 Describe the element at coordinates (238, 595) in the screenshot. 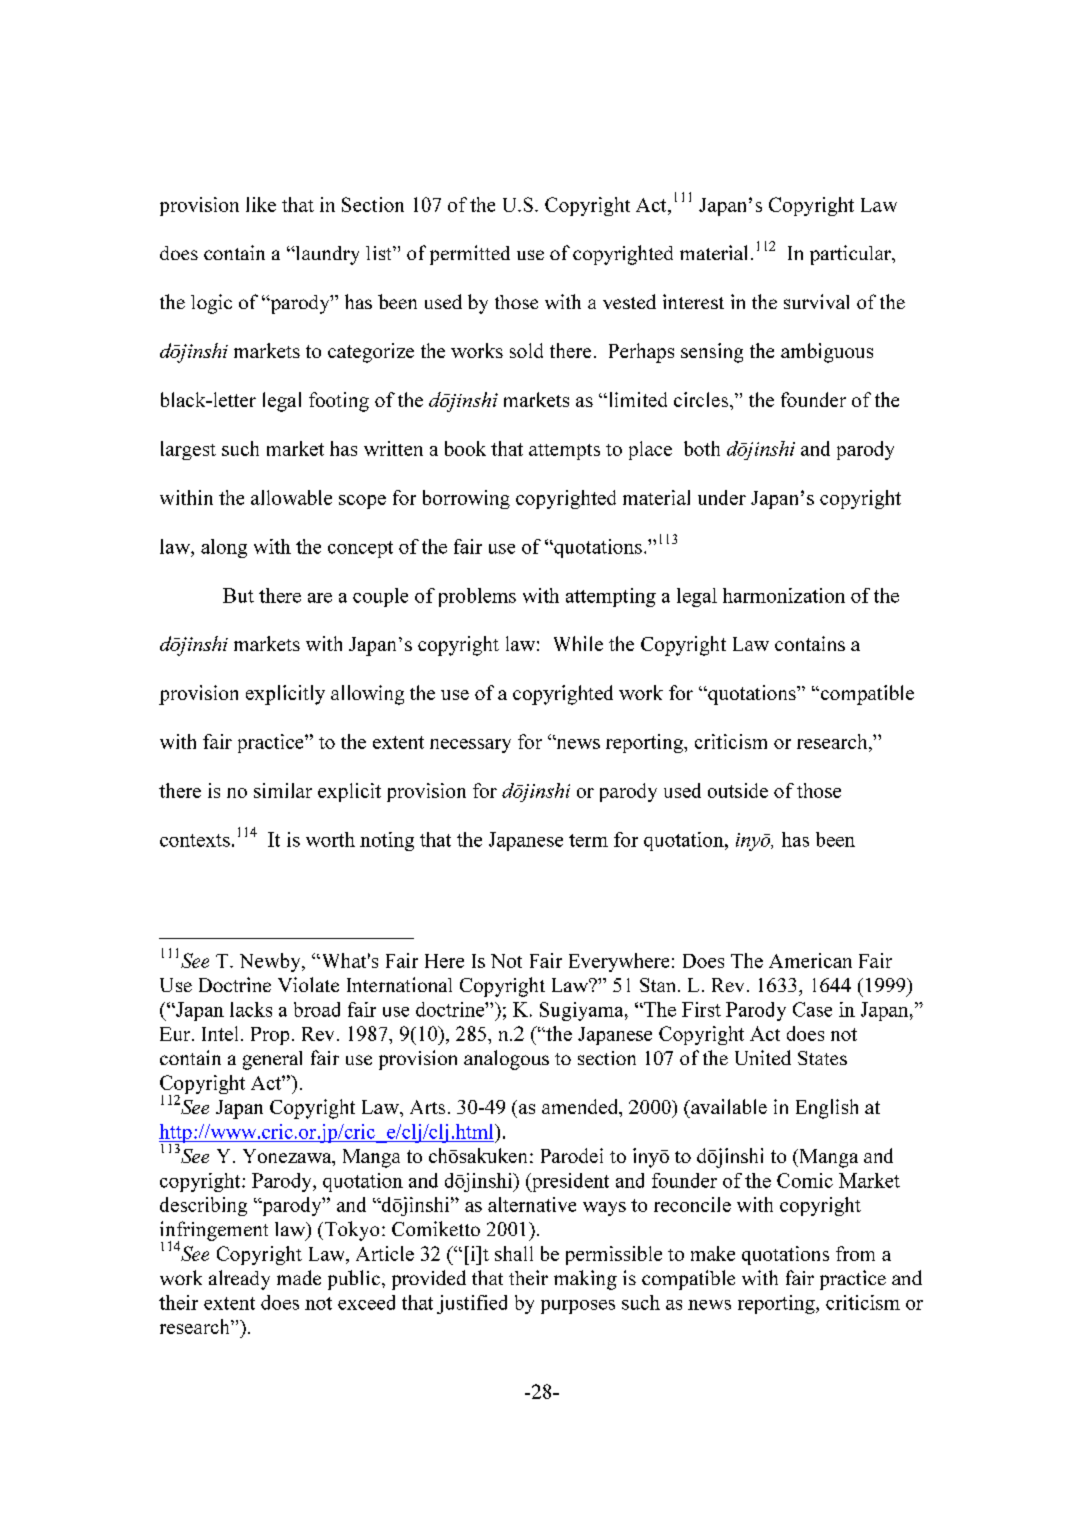

I see `But` at that location.
